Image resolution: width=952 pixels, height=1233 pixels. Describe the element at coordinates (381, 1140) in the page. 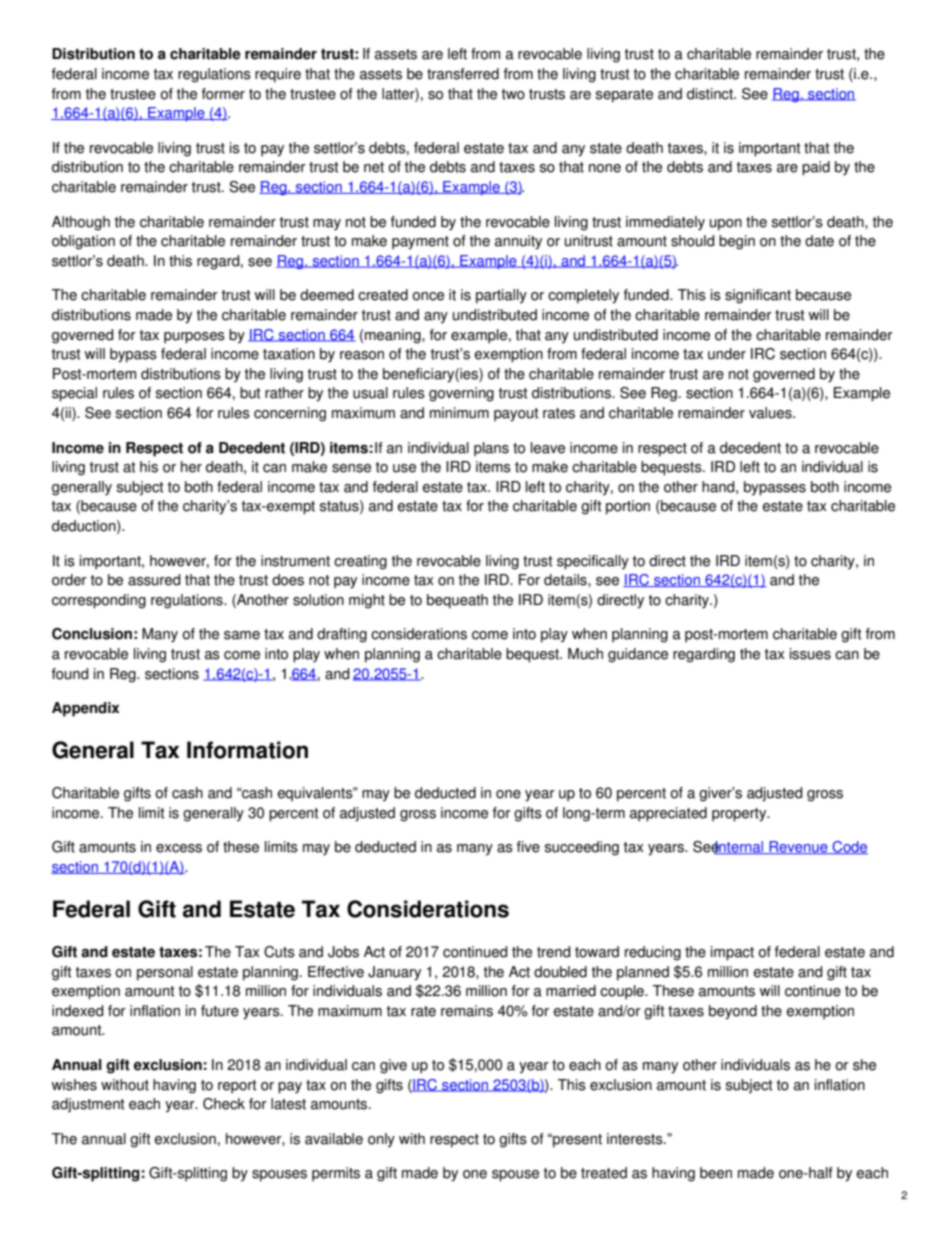

I see `only` at that location.
